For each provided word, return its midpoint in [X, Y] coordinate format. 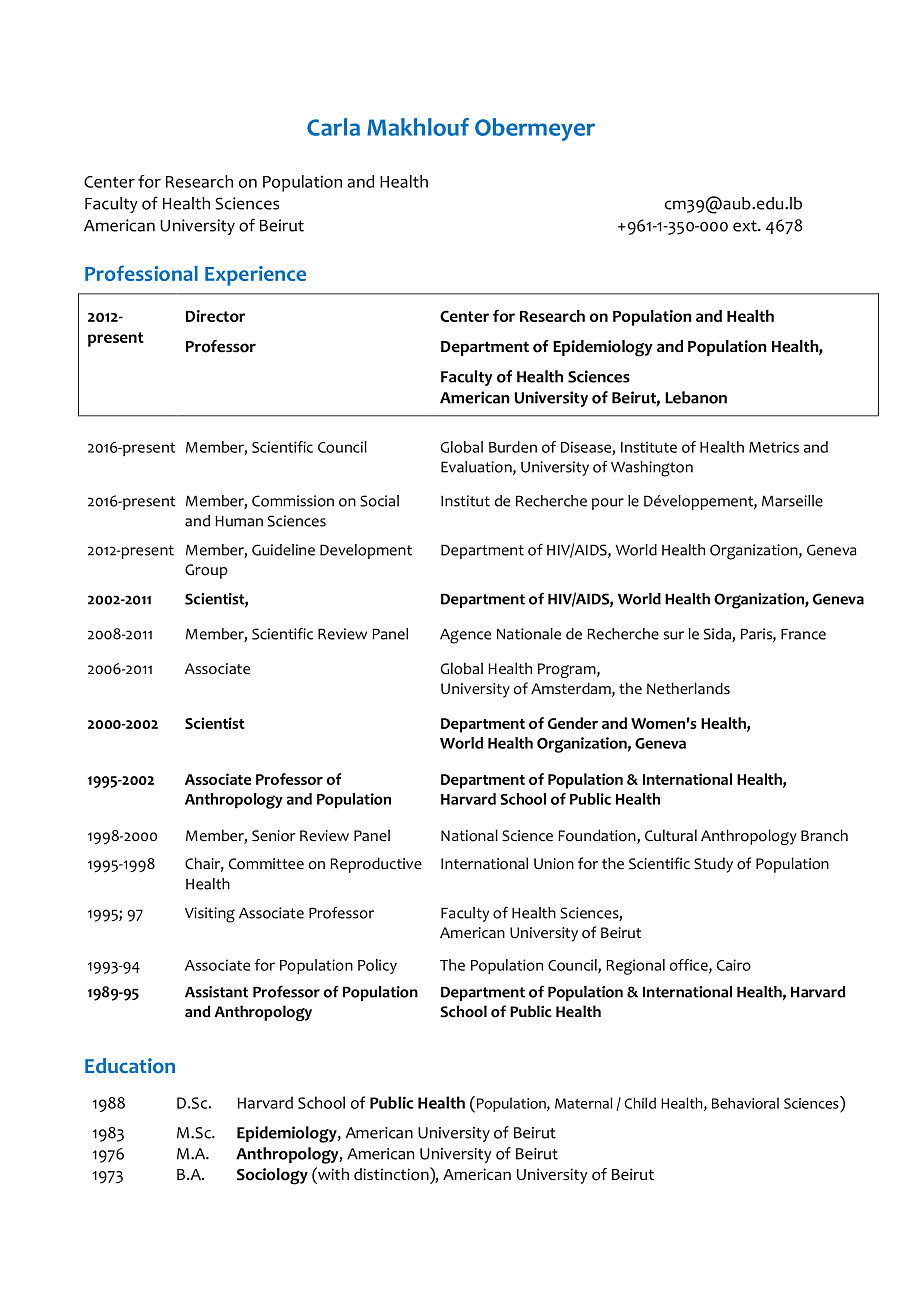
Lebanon [696, 397]
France [803, 634]
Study [713, 865]
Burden [513, 447]
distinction [392, 1174]
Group [206, 571]
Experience [255, 276]
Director [215, 316]
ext [746, 226]
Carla [333, 127]
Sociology [272, 1176]
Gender [573, 723]
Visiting [210, 915]
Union [554, 864]
